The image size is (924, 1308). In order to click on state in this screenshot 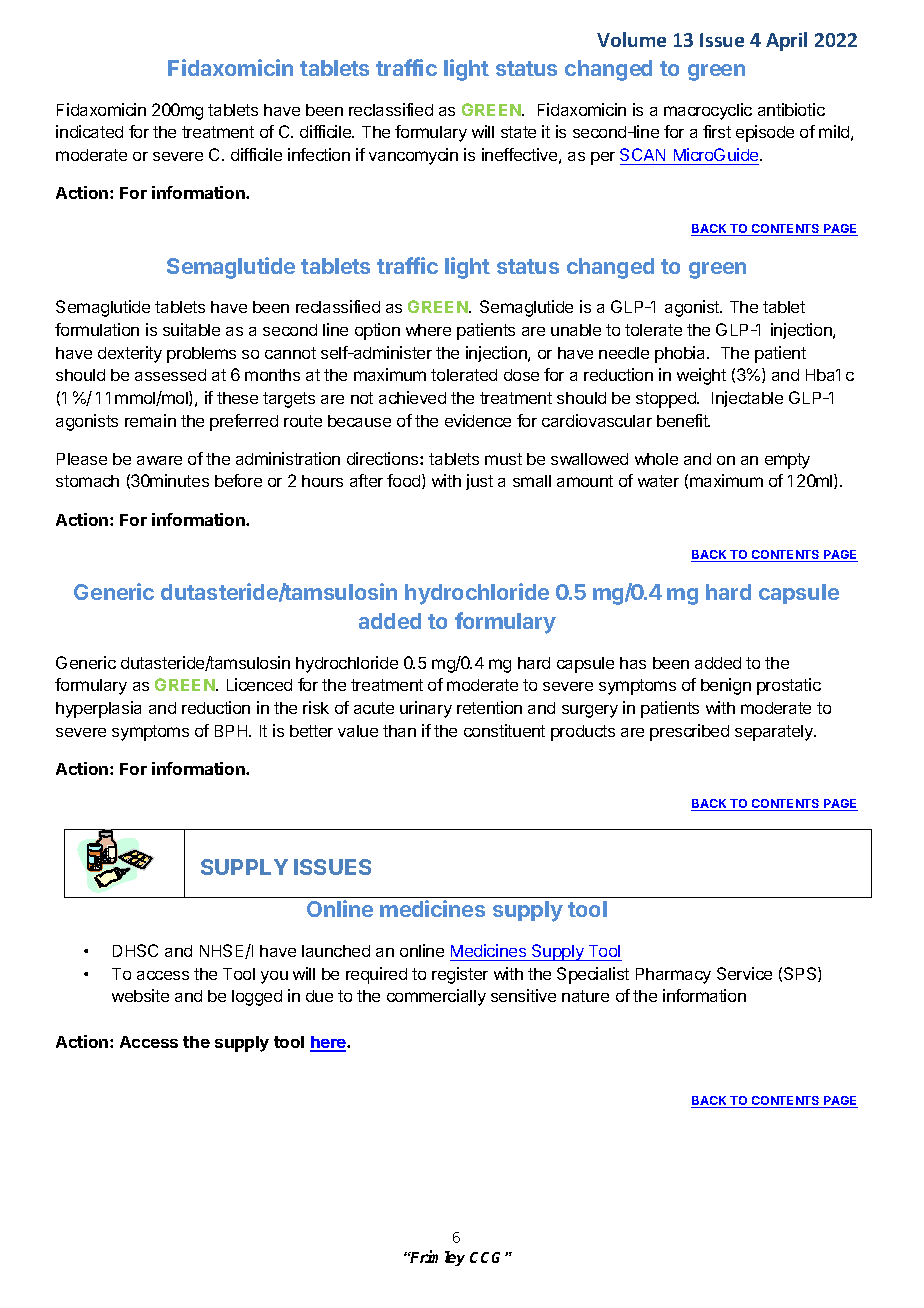, I will do `click(518, 132)`.
